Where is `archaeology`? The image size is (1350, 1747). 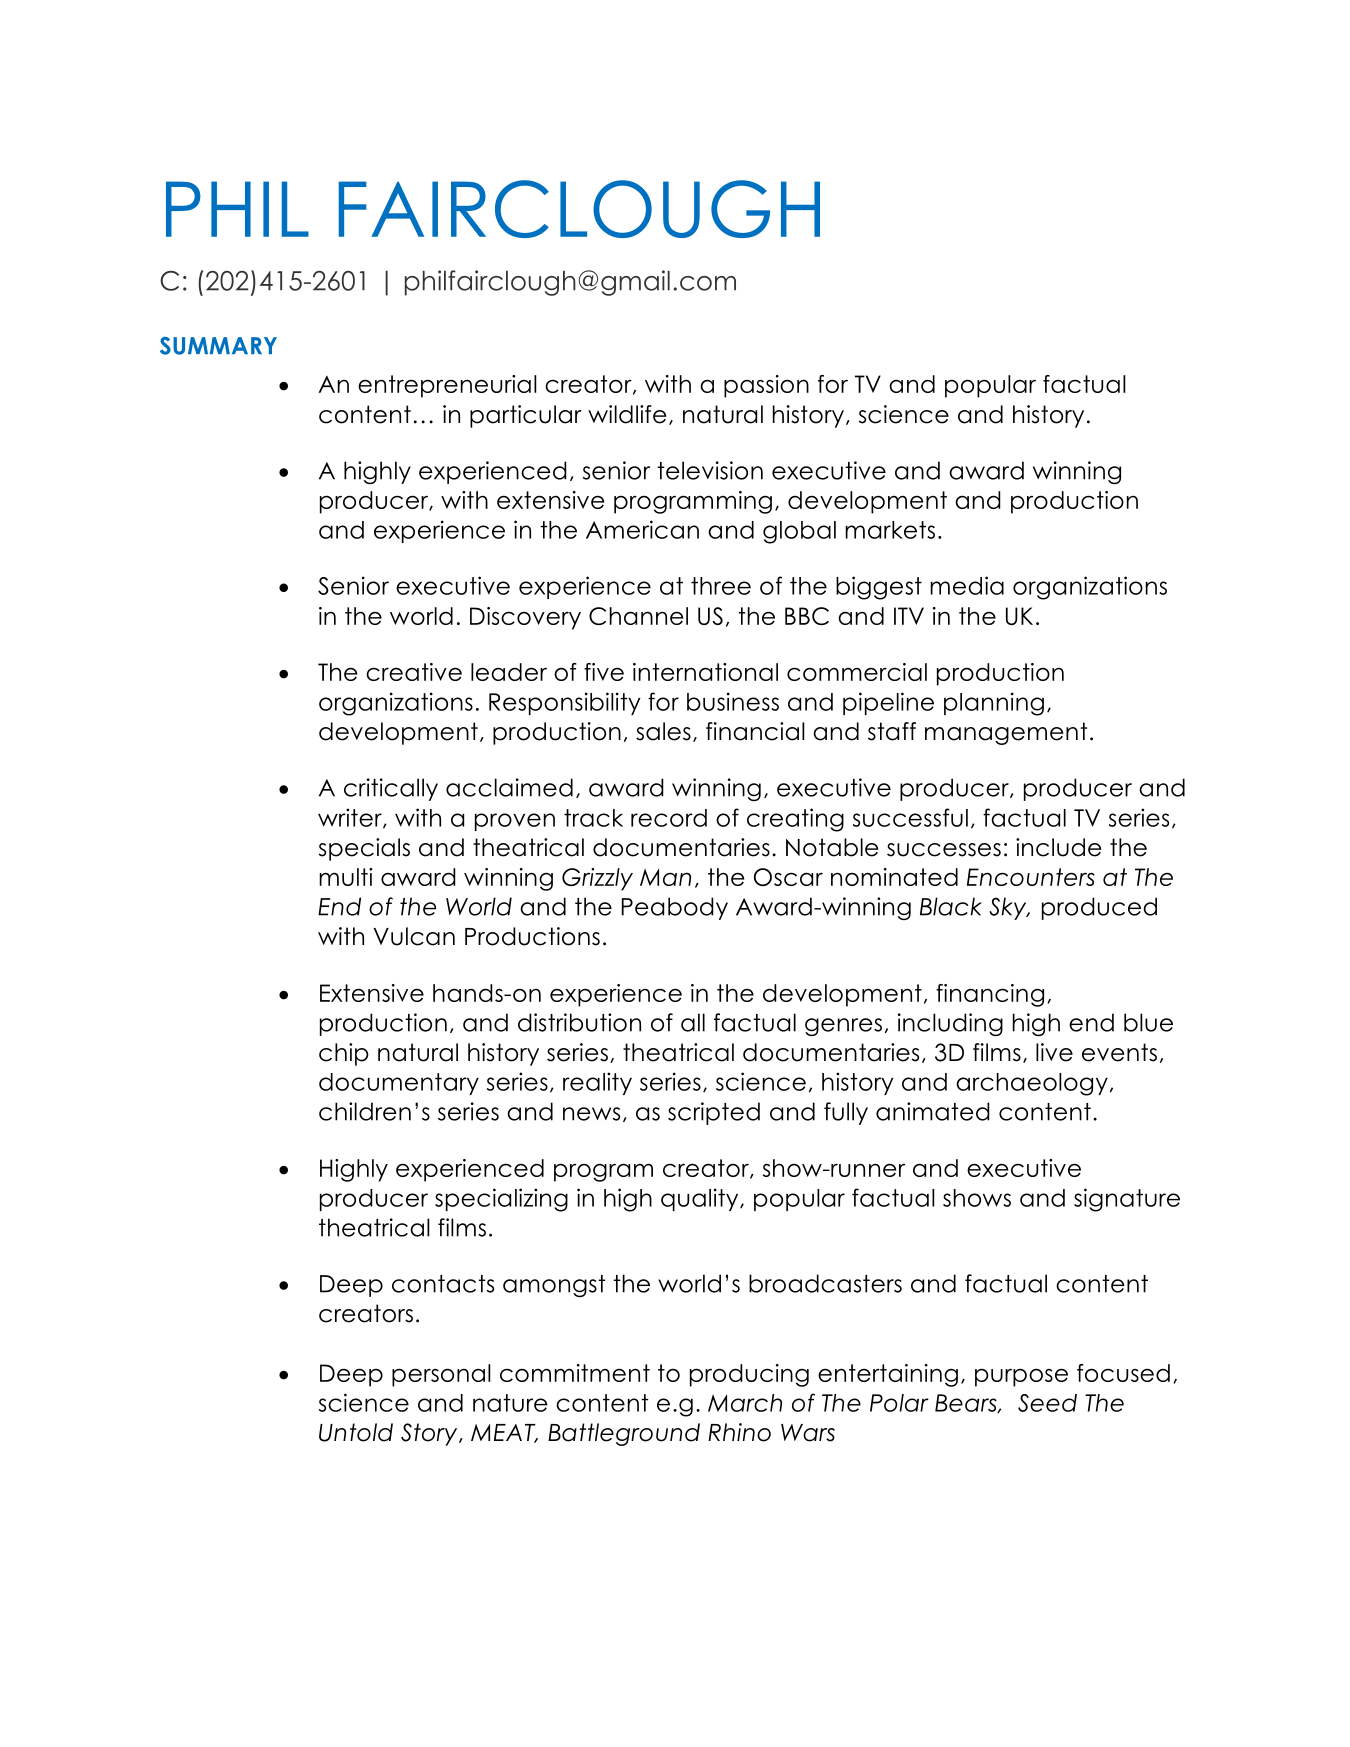 archaeology is located at coordinates (1032, 1084).
